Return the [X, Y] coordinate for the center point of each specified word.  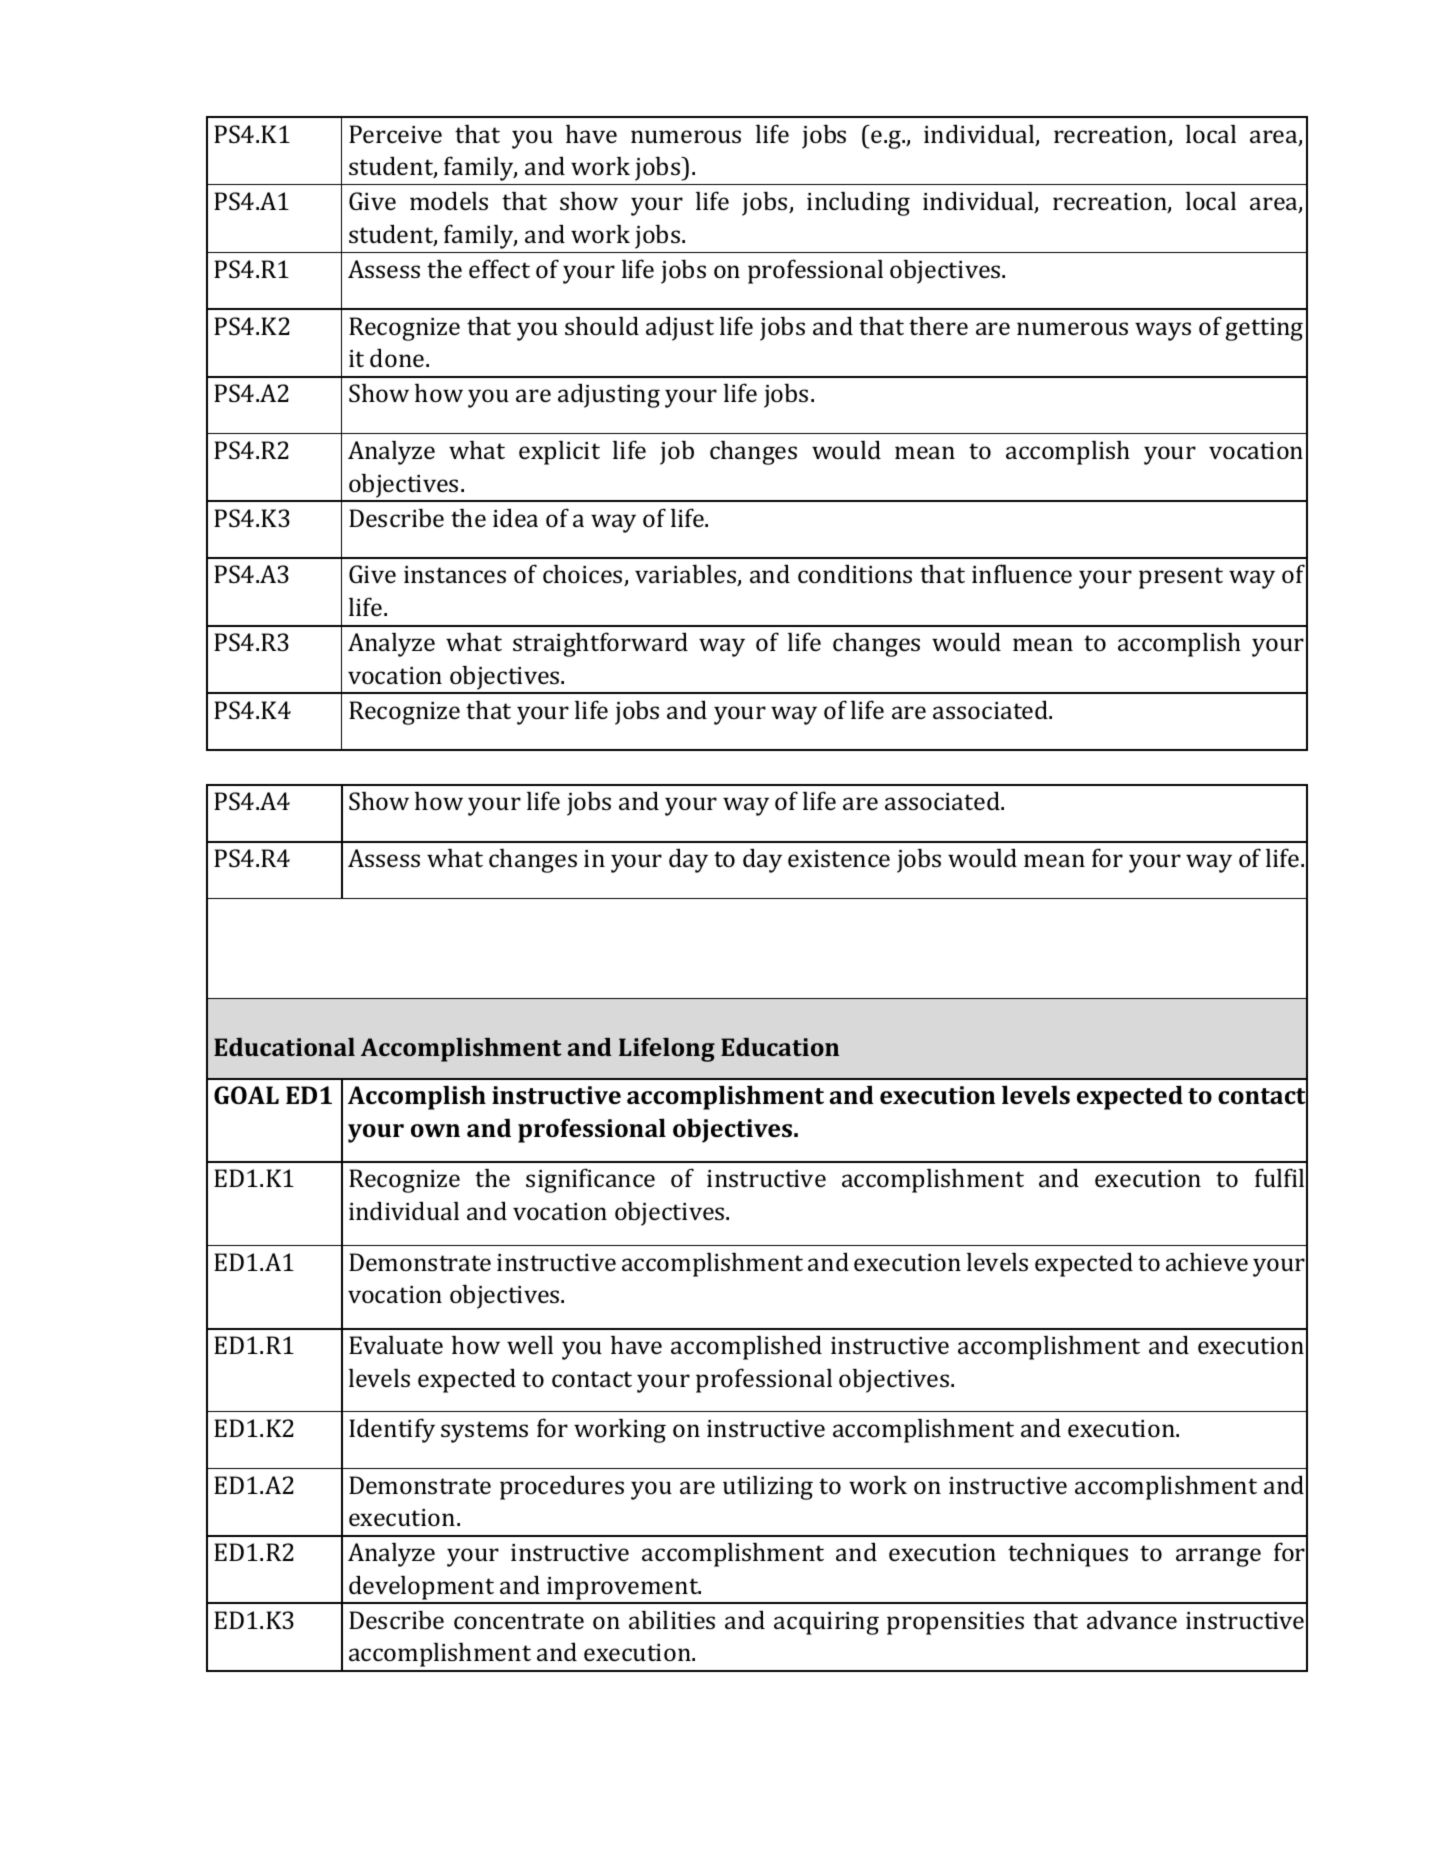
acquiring [826, 1623]
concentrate [519, 1621]
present [1181, 578]
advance [1132, 1619]
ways [1163, 331]
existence [839, 858]
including [858, 203]
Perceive [395, 134]
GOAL [246, 1095]
